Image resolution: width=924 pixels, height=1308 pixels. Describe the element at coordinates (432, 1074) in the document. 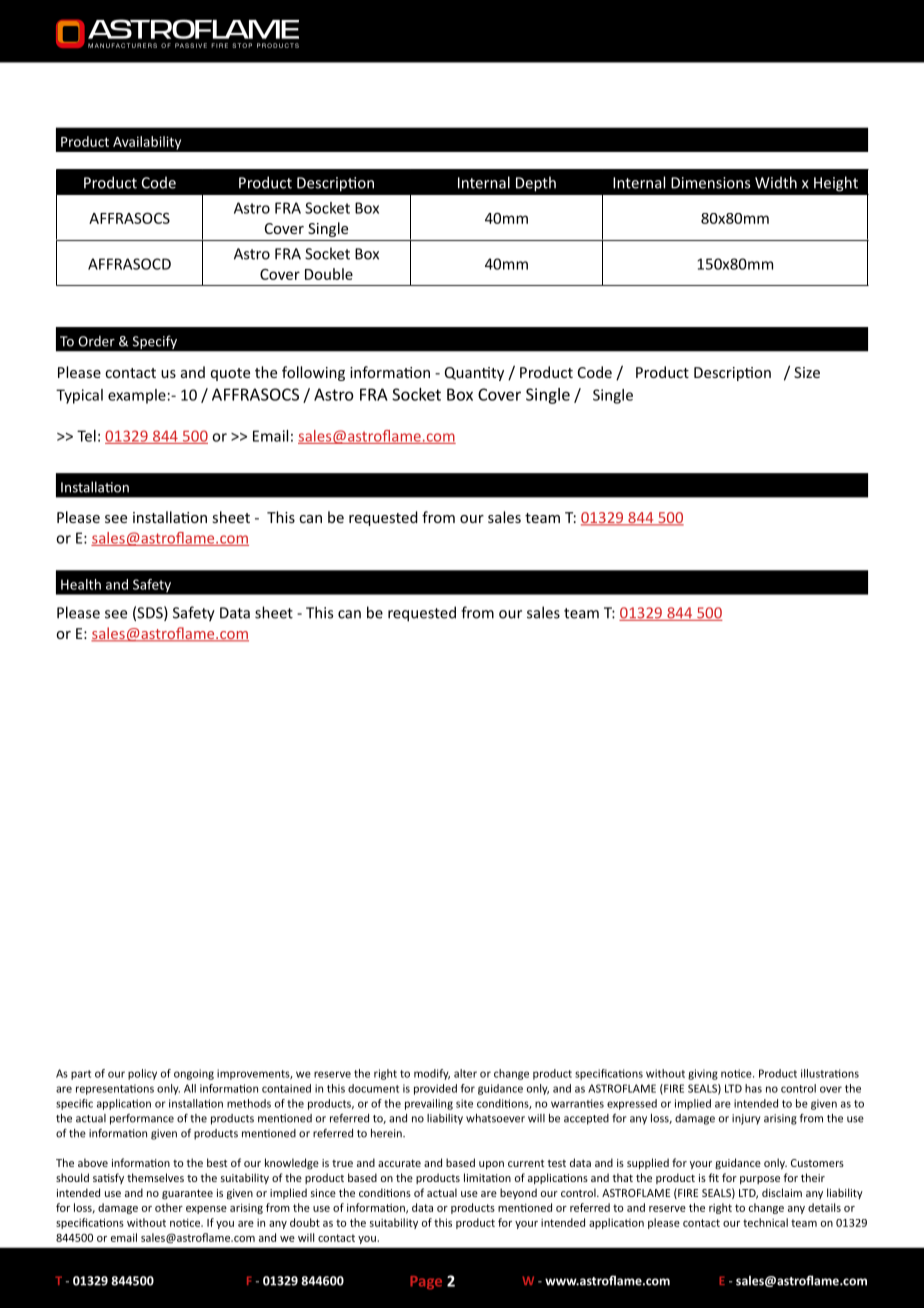

I see `modify` at that location.
